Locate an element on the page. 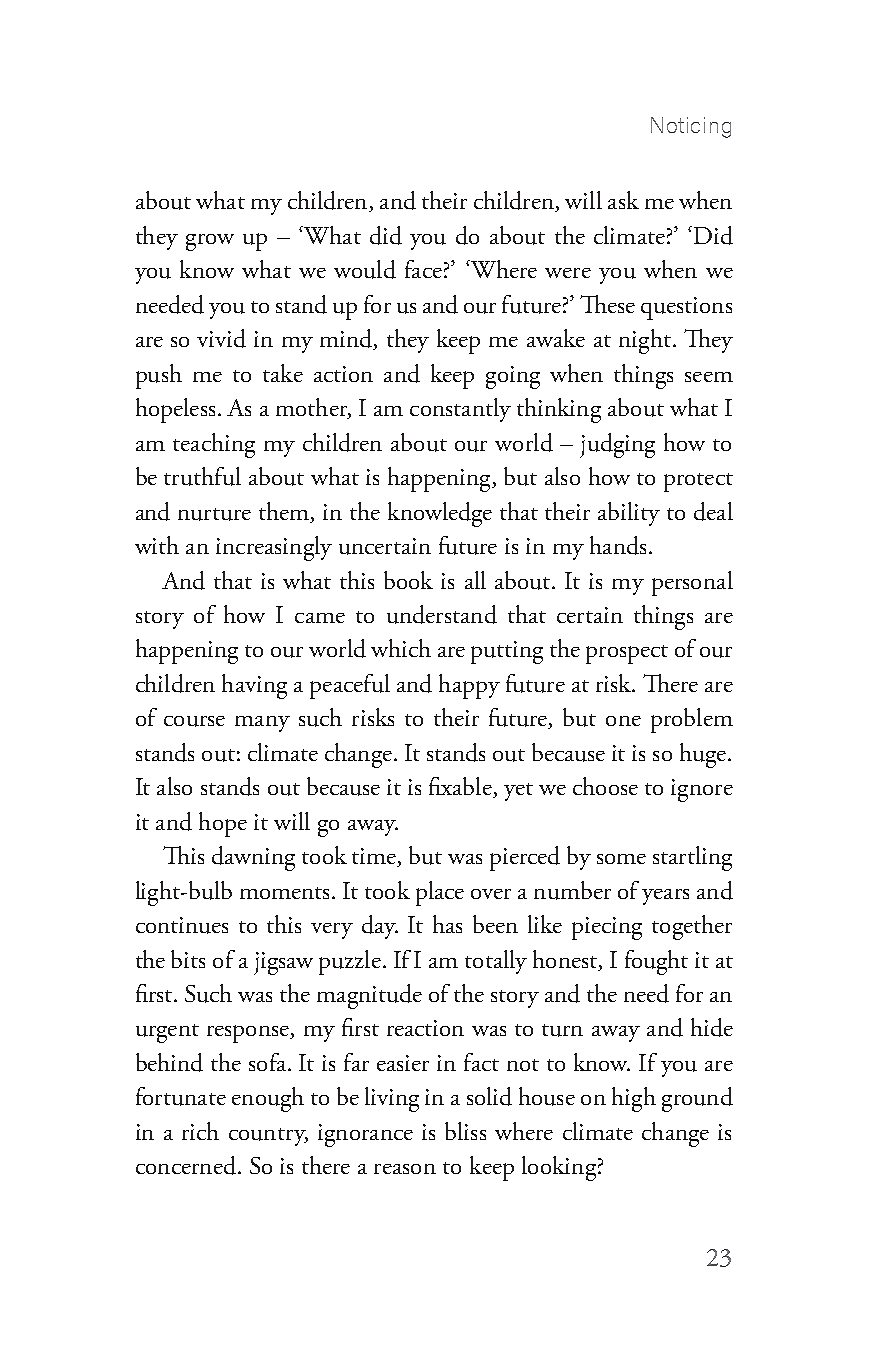 The width and height of the document is (886, 1372). ask is located at coordinates (623, 200).
